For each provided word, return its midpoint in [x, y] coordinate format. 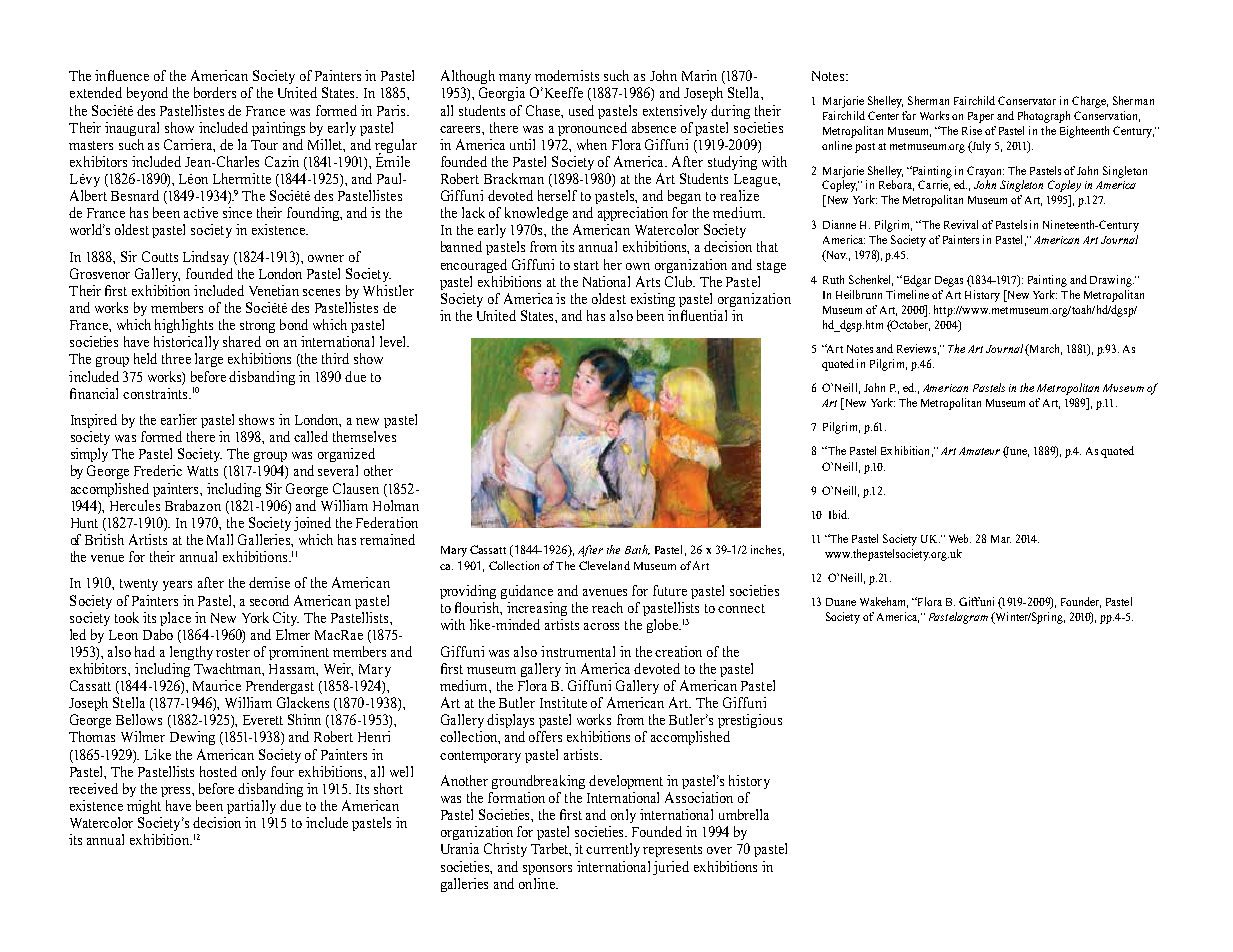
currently [613, 850]
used [581, 110]
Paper [981, 117]
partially [251, 807]
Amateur [979, 451]
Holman [396, 505]
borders [215, 92]
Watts [202, 471]
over [719, 850]
